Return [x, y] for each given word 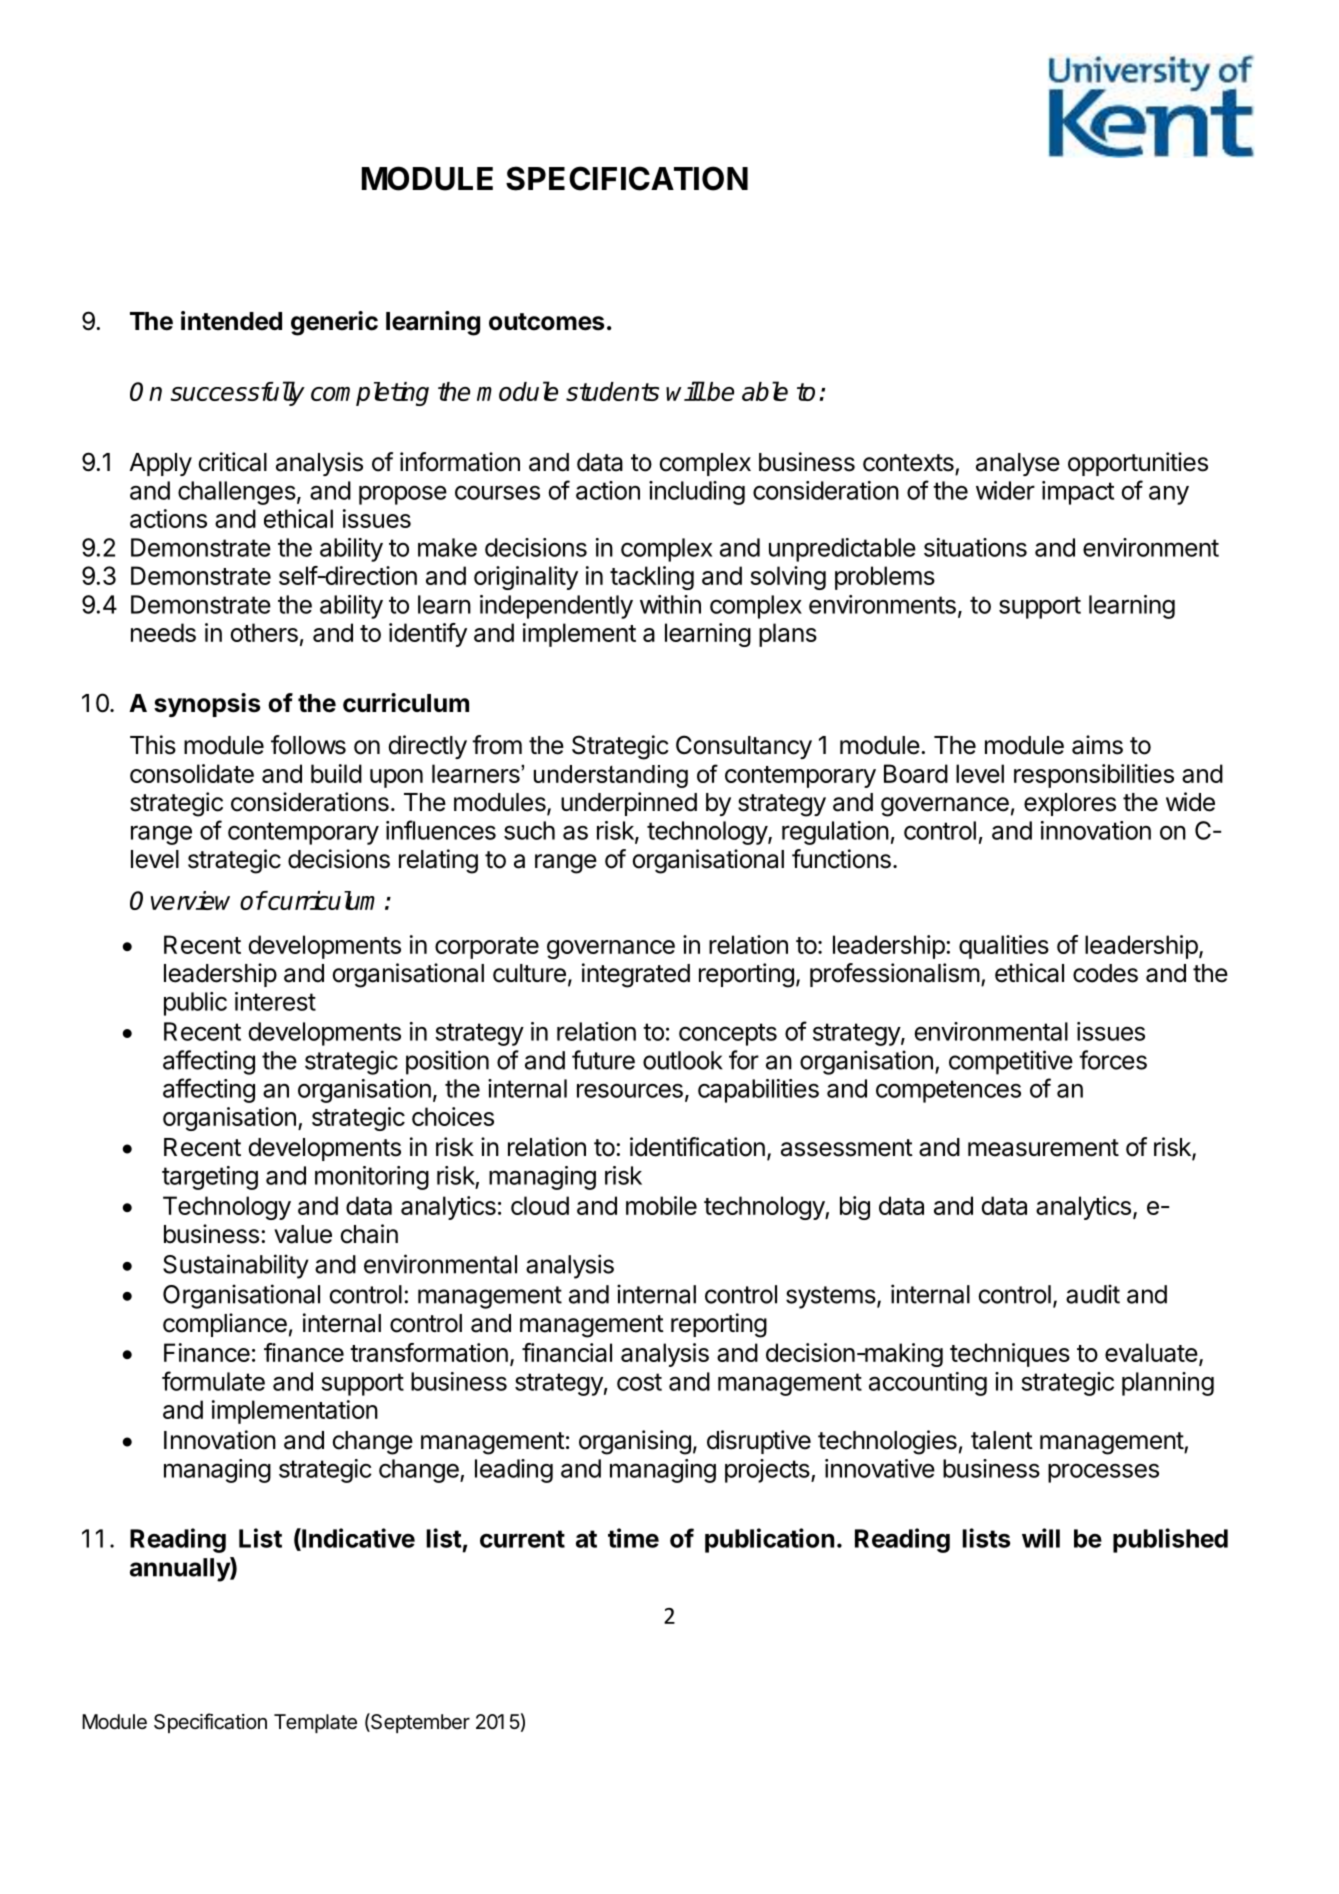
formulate [213, 1381]
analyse [1018, 464]
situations [975, 547]
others [264, 632]
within [670, 604]
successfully [237, 393]
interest [275, 1001]
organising [635, 1442]
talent [1002, 1440]
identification [697, 1147]
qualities [1004, 947]
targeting [210, 1178]
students [612, 391]
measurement [1043, 1148]
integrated [636, 975]
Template [315, 1723]
